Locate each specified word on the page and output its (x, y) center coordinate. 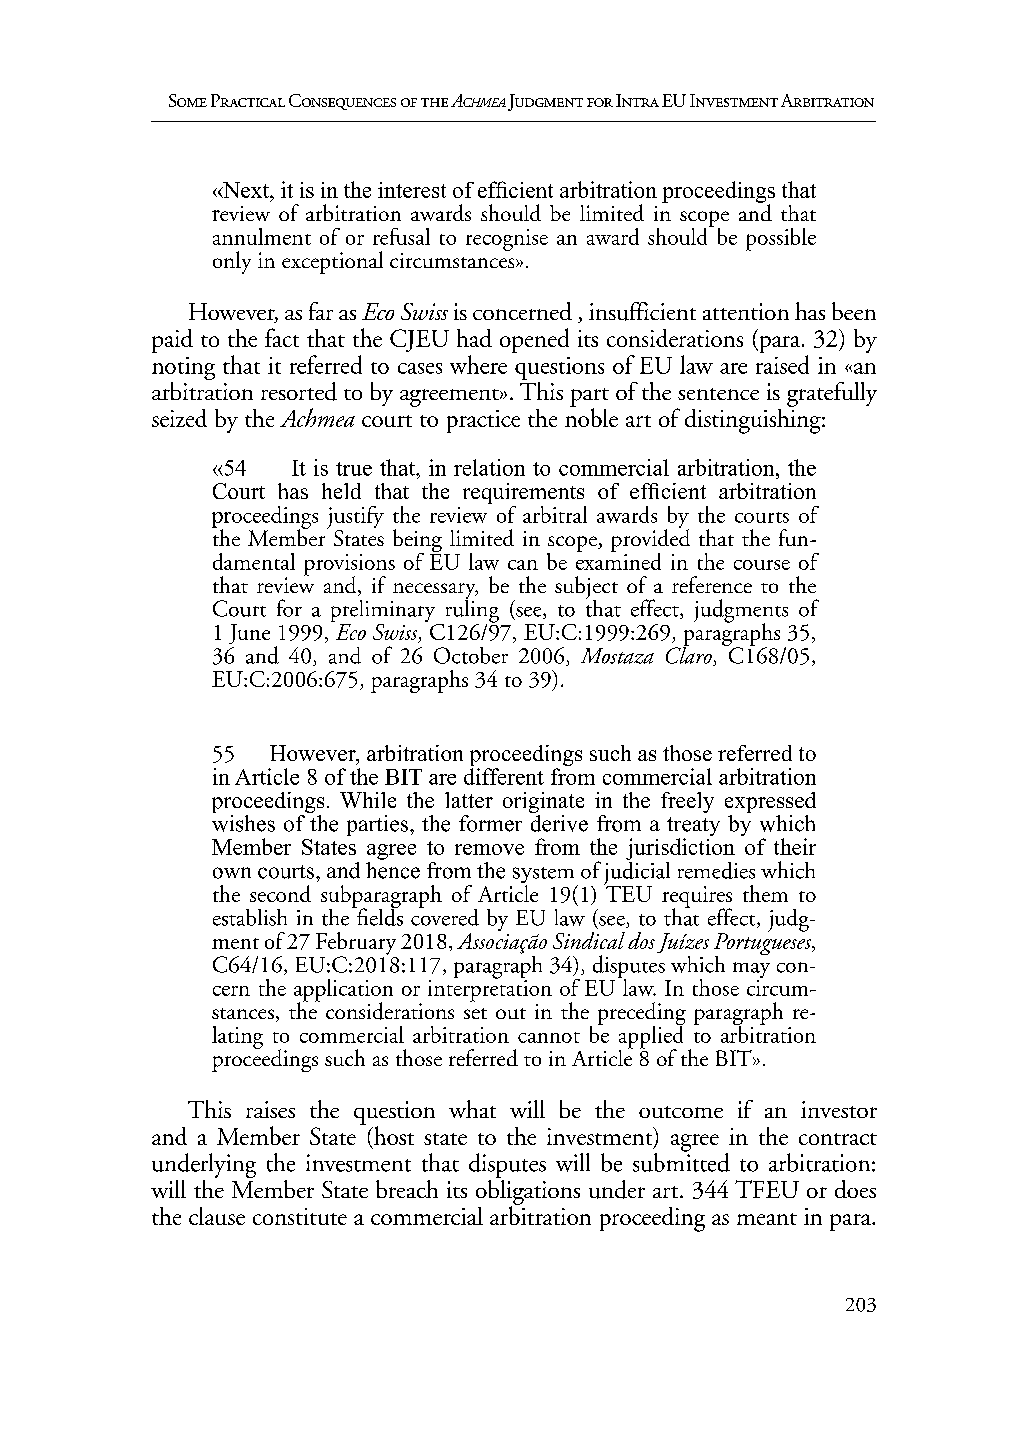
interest (412, 190)
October (471, 655)
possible (781, 239)
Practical (248, 100)
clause (217, 1216)
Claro (690, 655)
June (249, 634)
